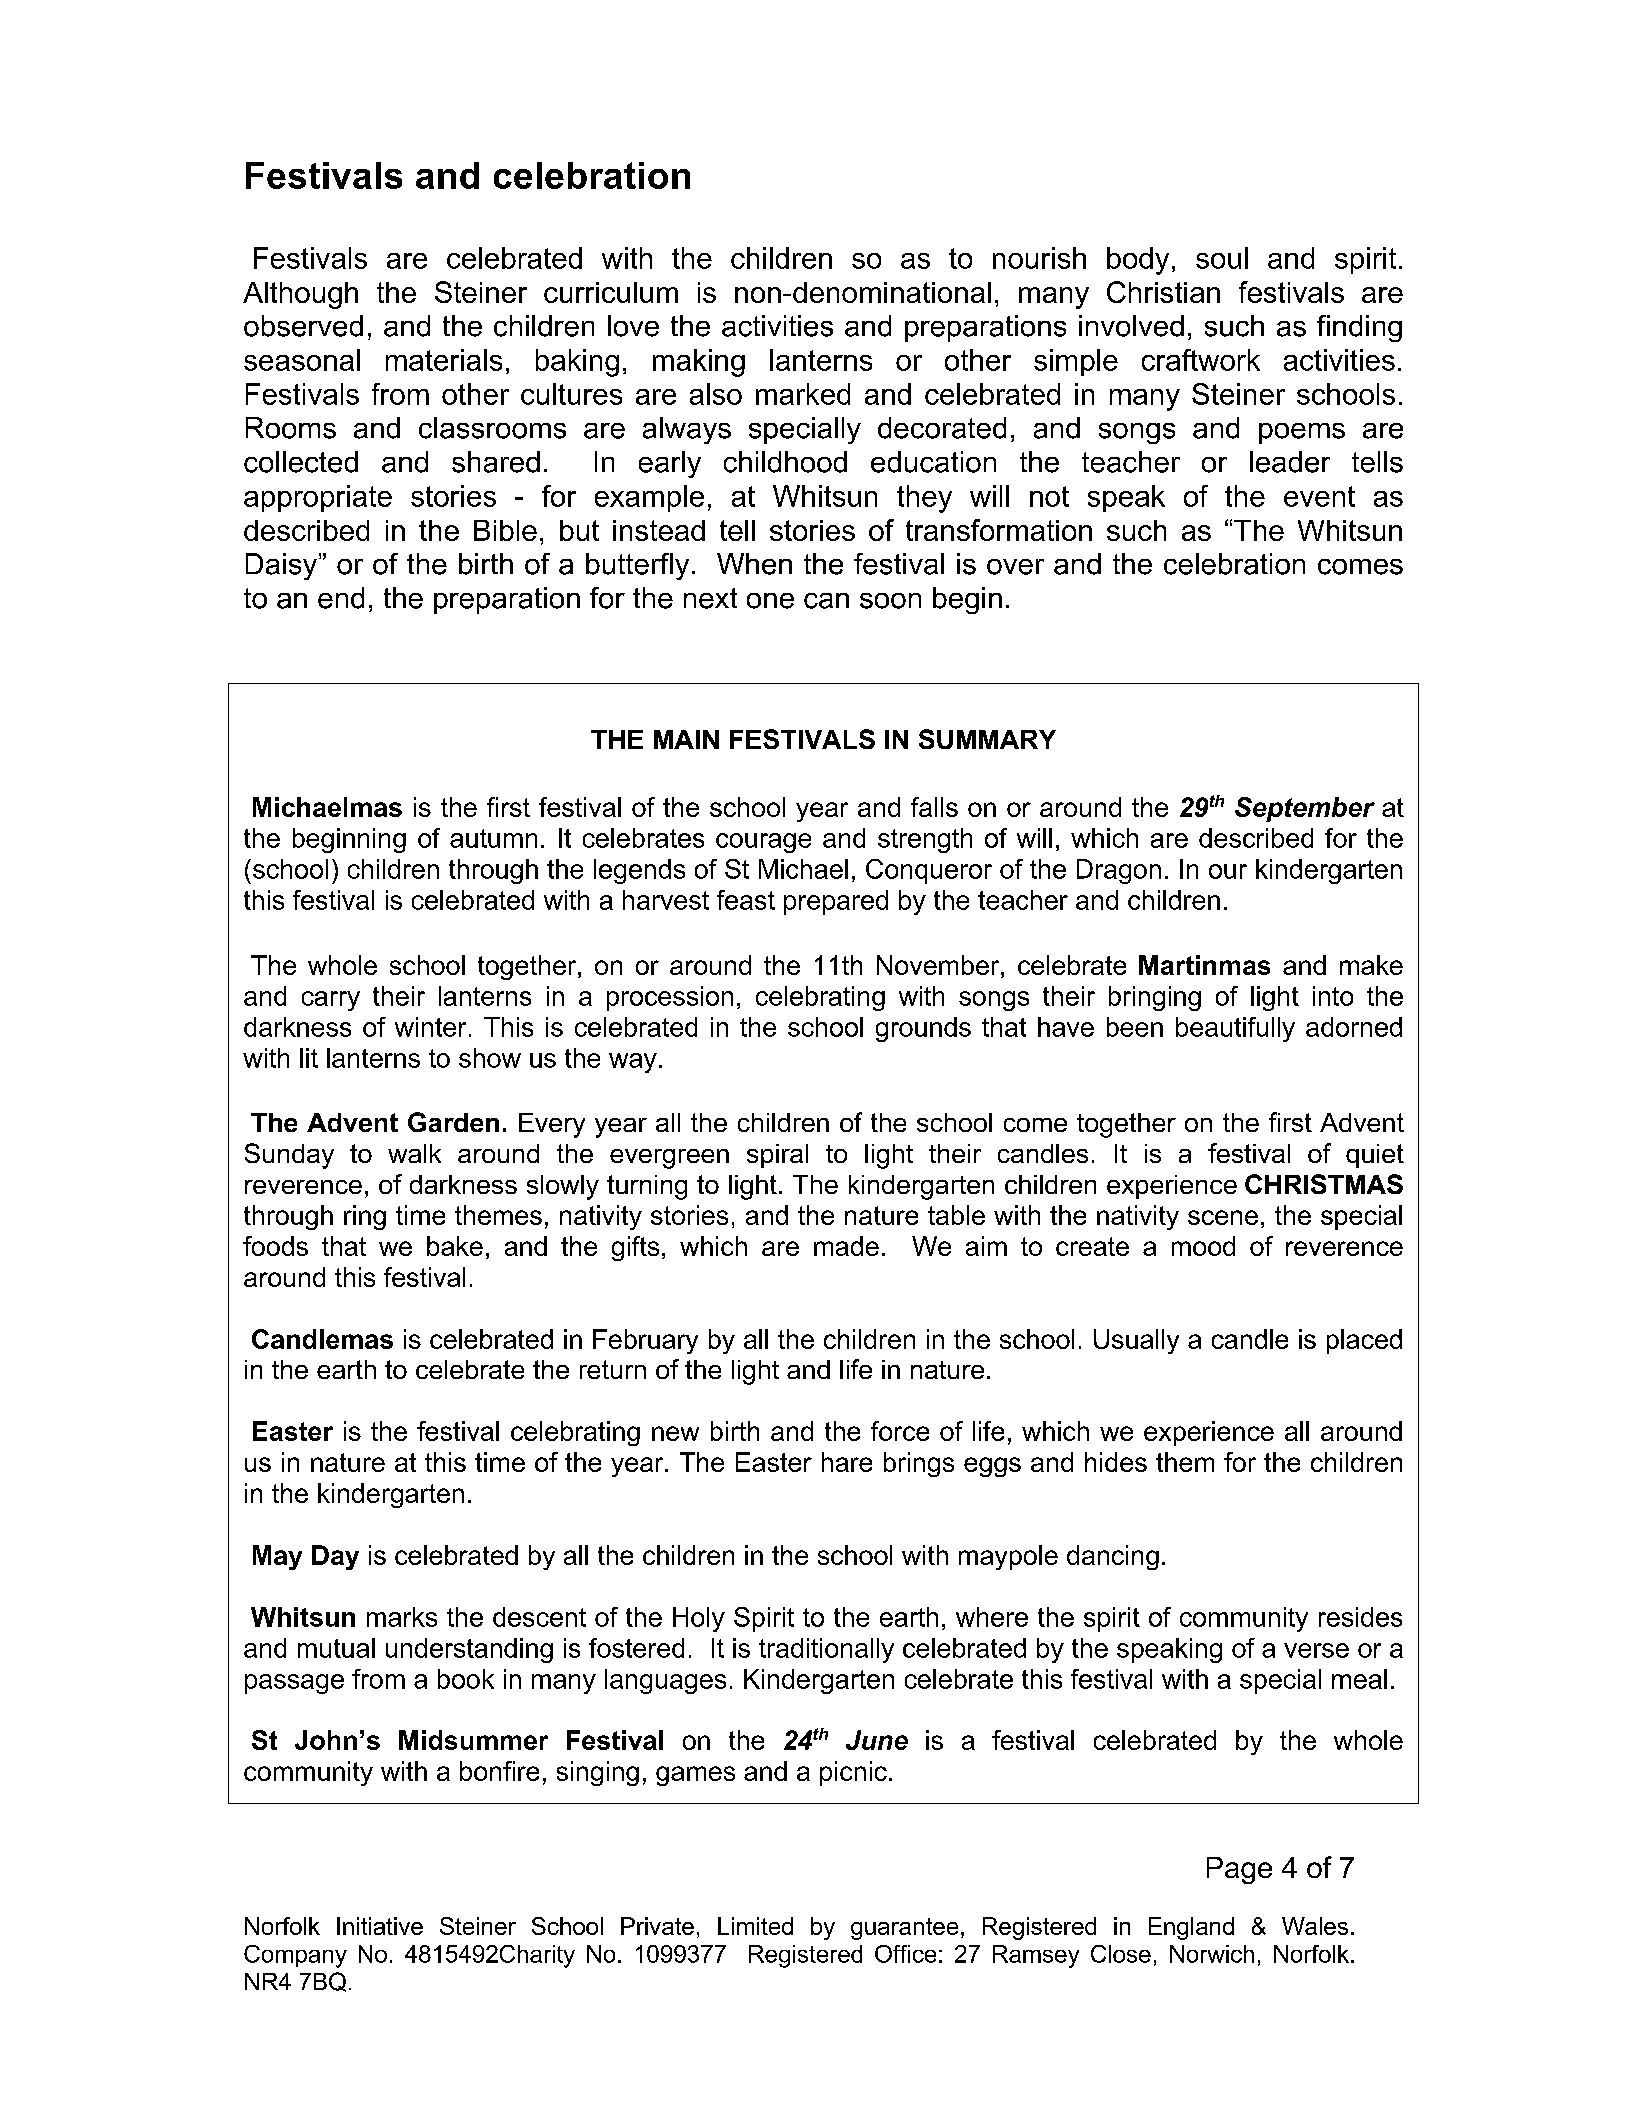 This image has height=2128, width=1644. I want to click on Garden, so click(453, 1122).
